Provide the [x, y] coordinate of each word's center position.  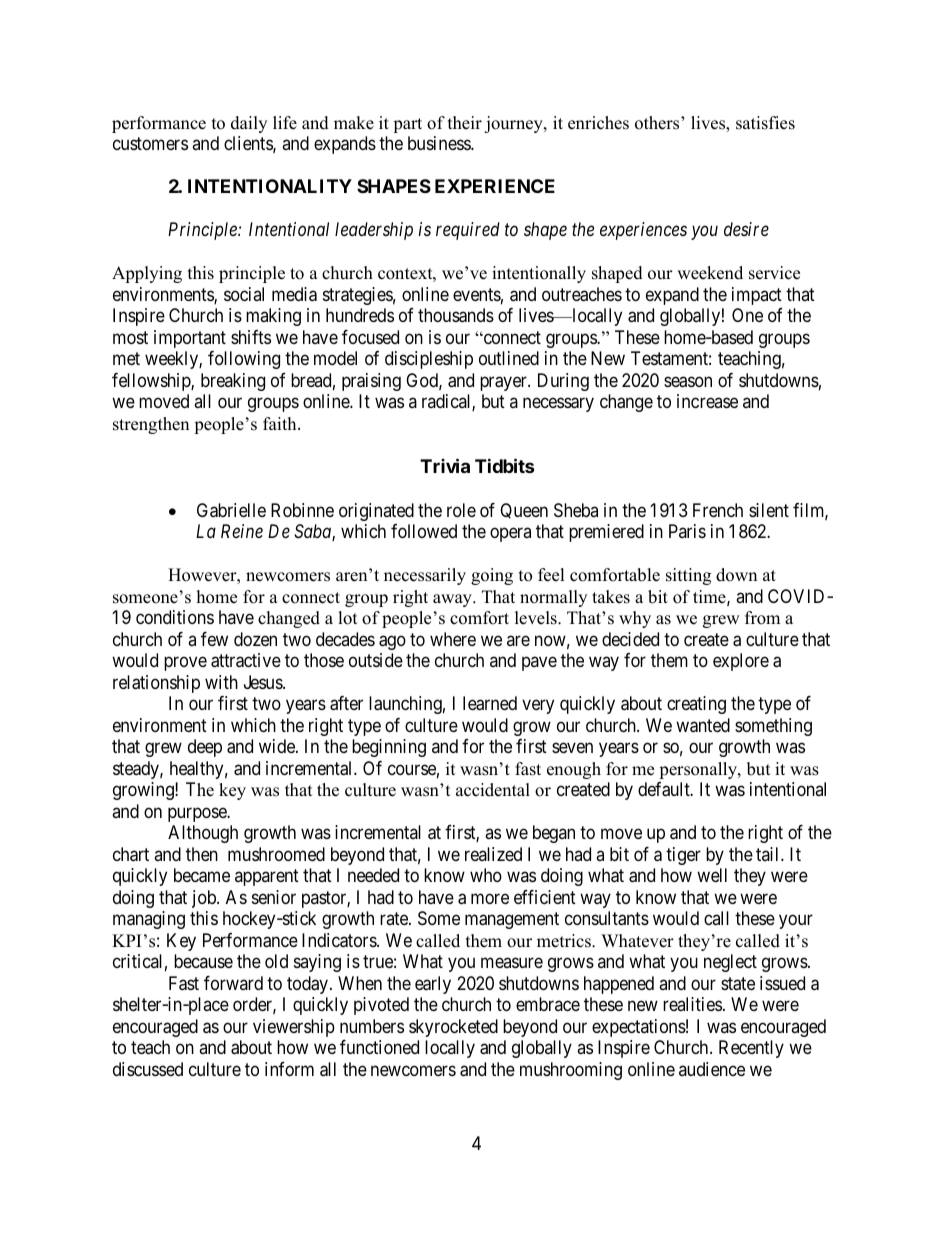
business [440, 143]
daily [249, 124]
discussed [148, 1069]
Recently [751, 1049]
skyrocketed [453, 1028]
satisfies [765, 123]
